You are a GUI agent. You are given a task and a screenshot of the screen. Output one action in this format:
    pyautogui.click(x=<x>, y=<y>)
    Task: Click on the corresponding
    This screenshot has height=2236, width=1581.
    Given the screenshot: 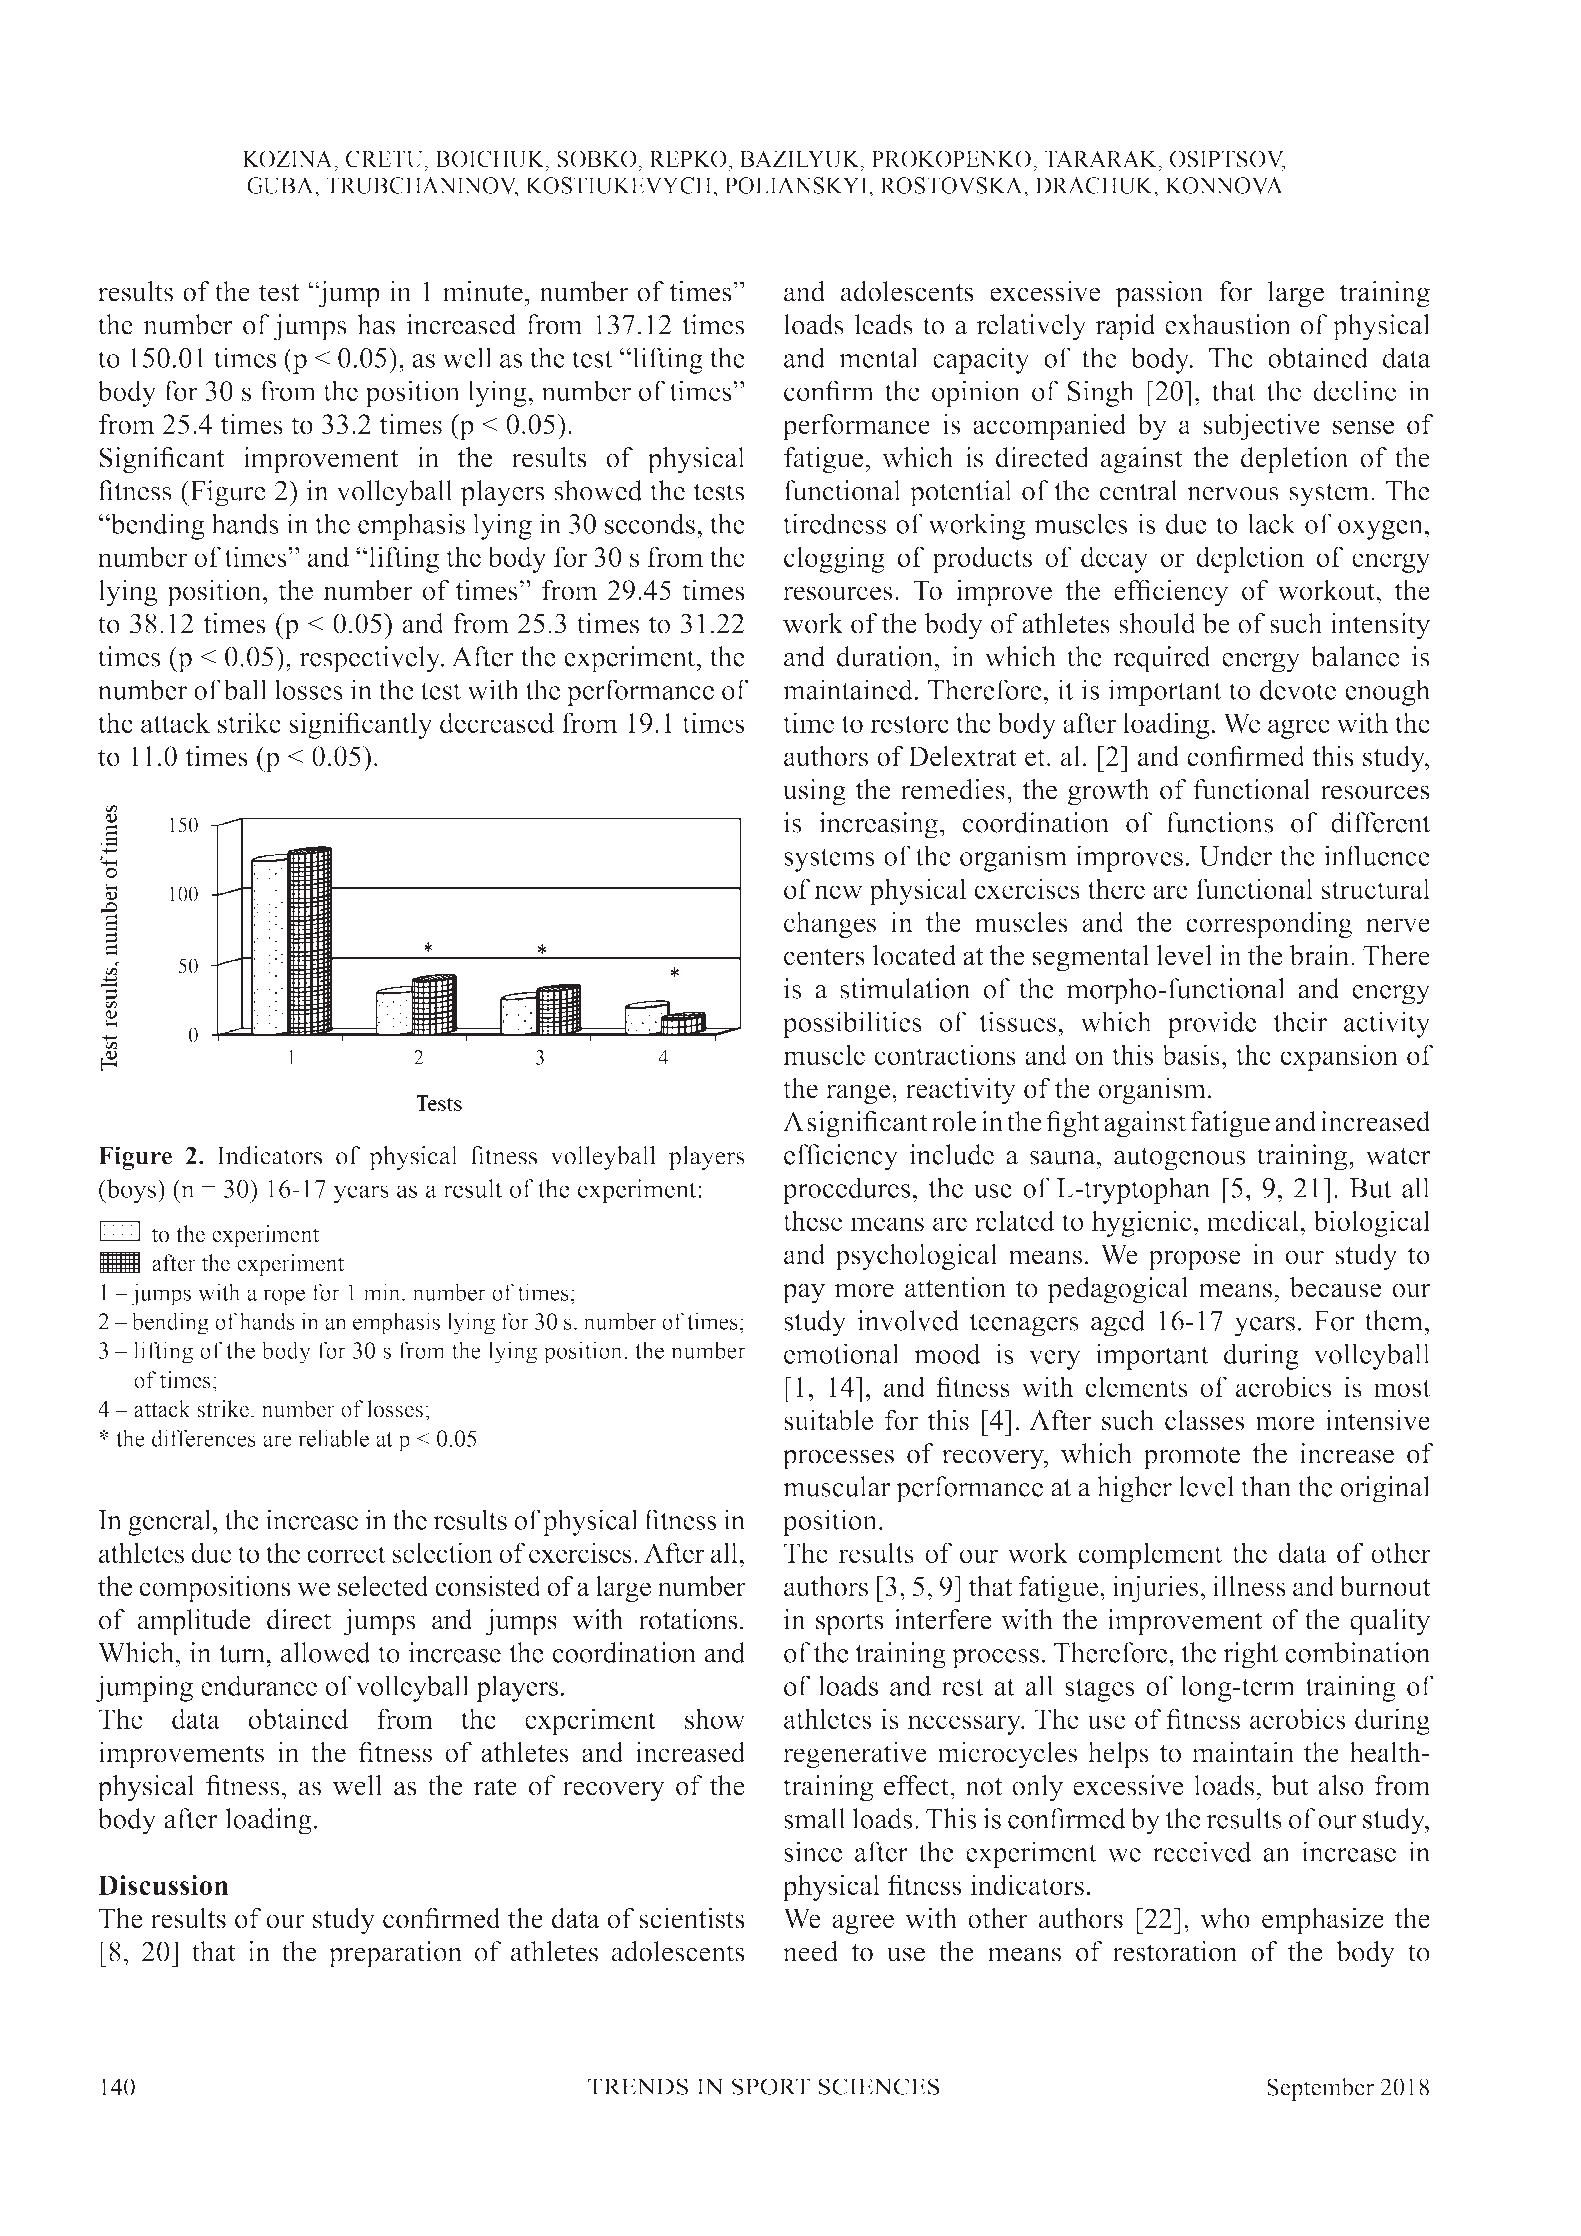 What is the action you would take?
    pyautogui.click(x=1269, y=925)
